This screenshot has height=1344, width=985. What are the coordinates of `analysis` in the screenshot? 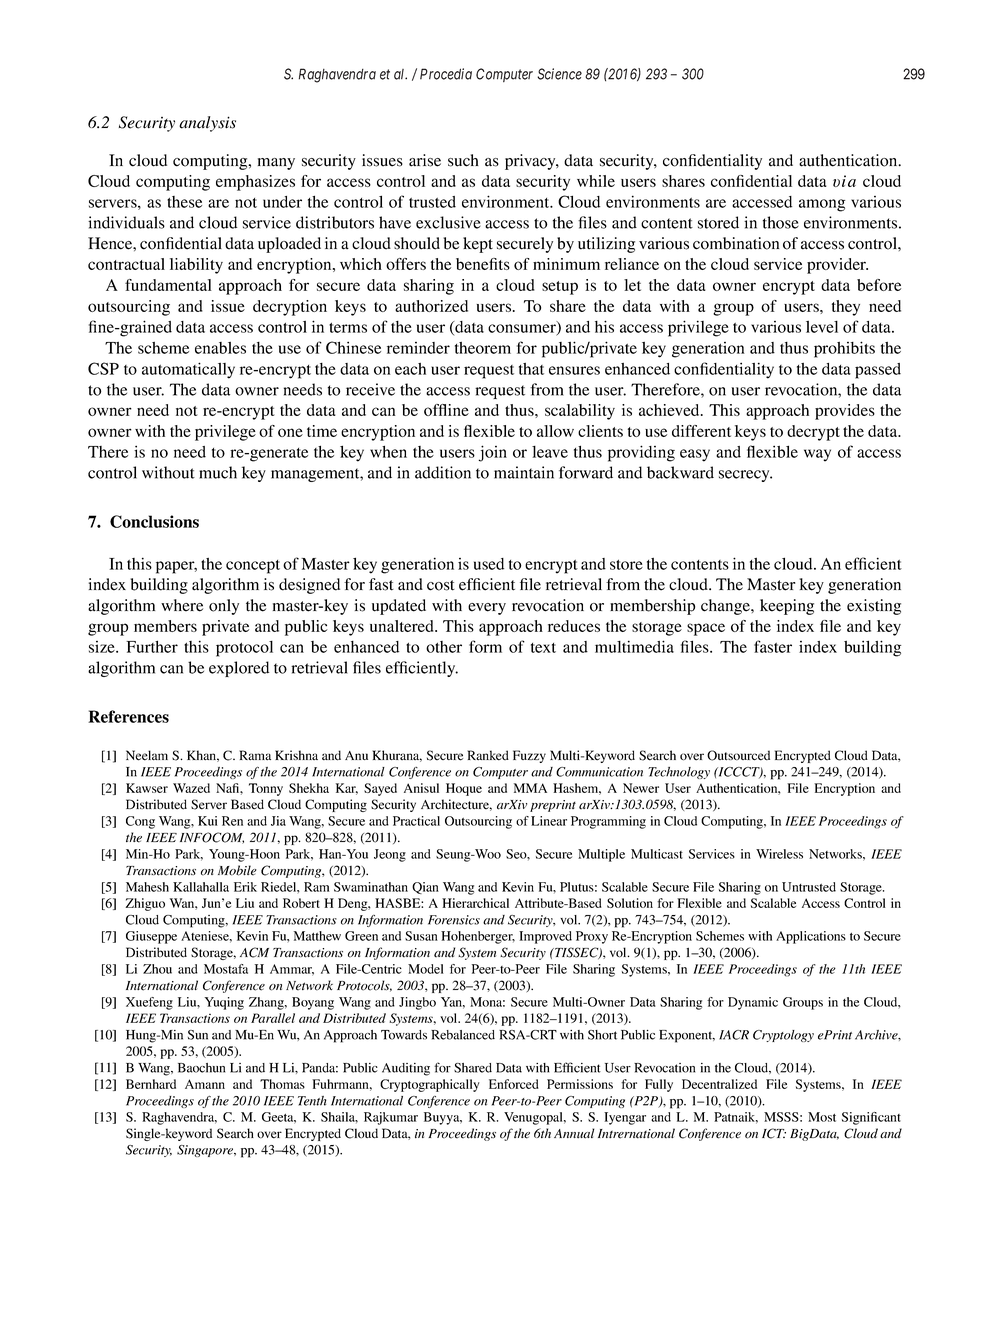 It's located at (207, 124).
